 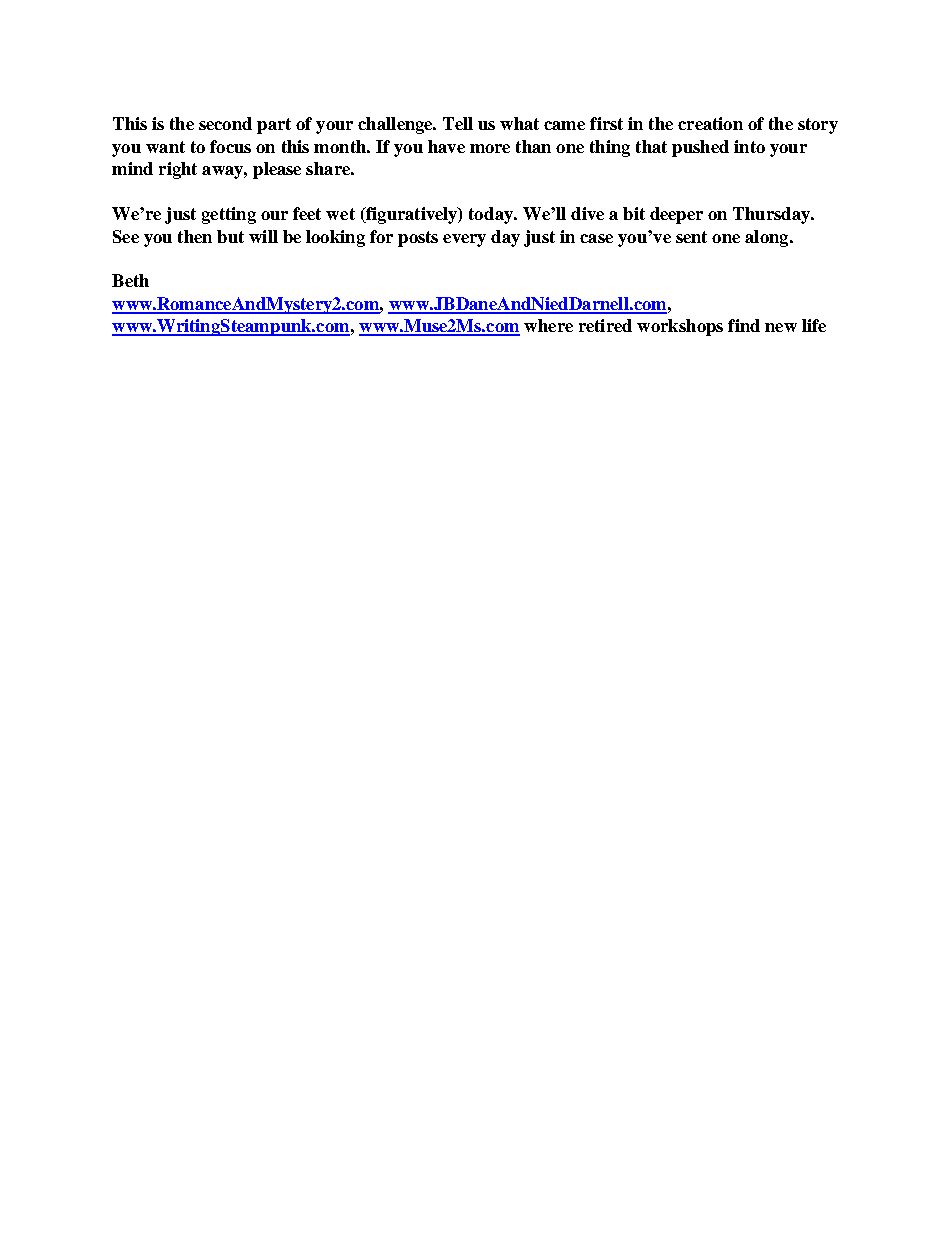 I want to click on getting, so click(x=229, y=215).
